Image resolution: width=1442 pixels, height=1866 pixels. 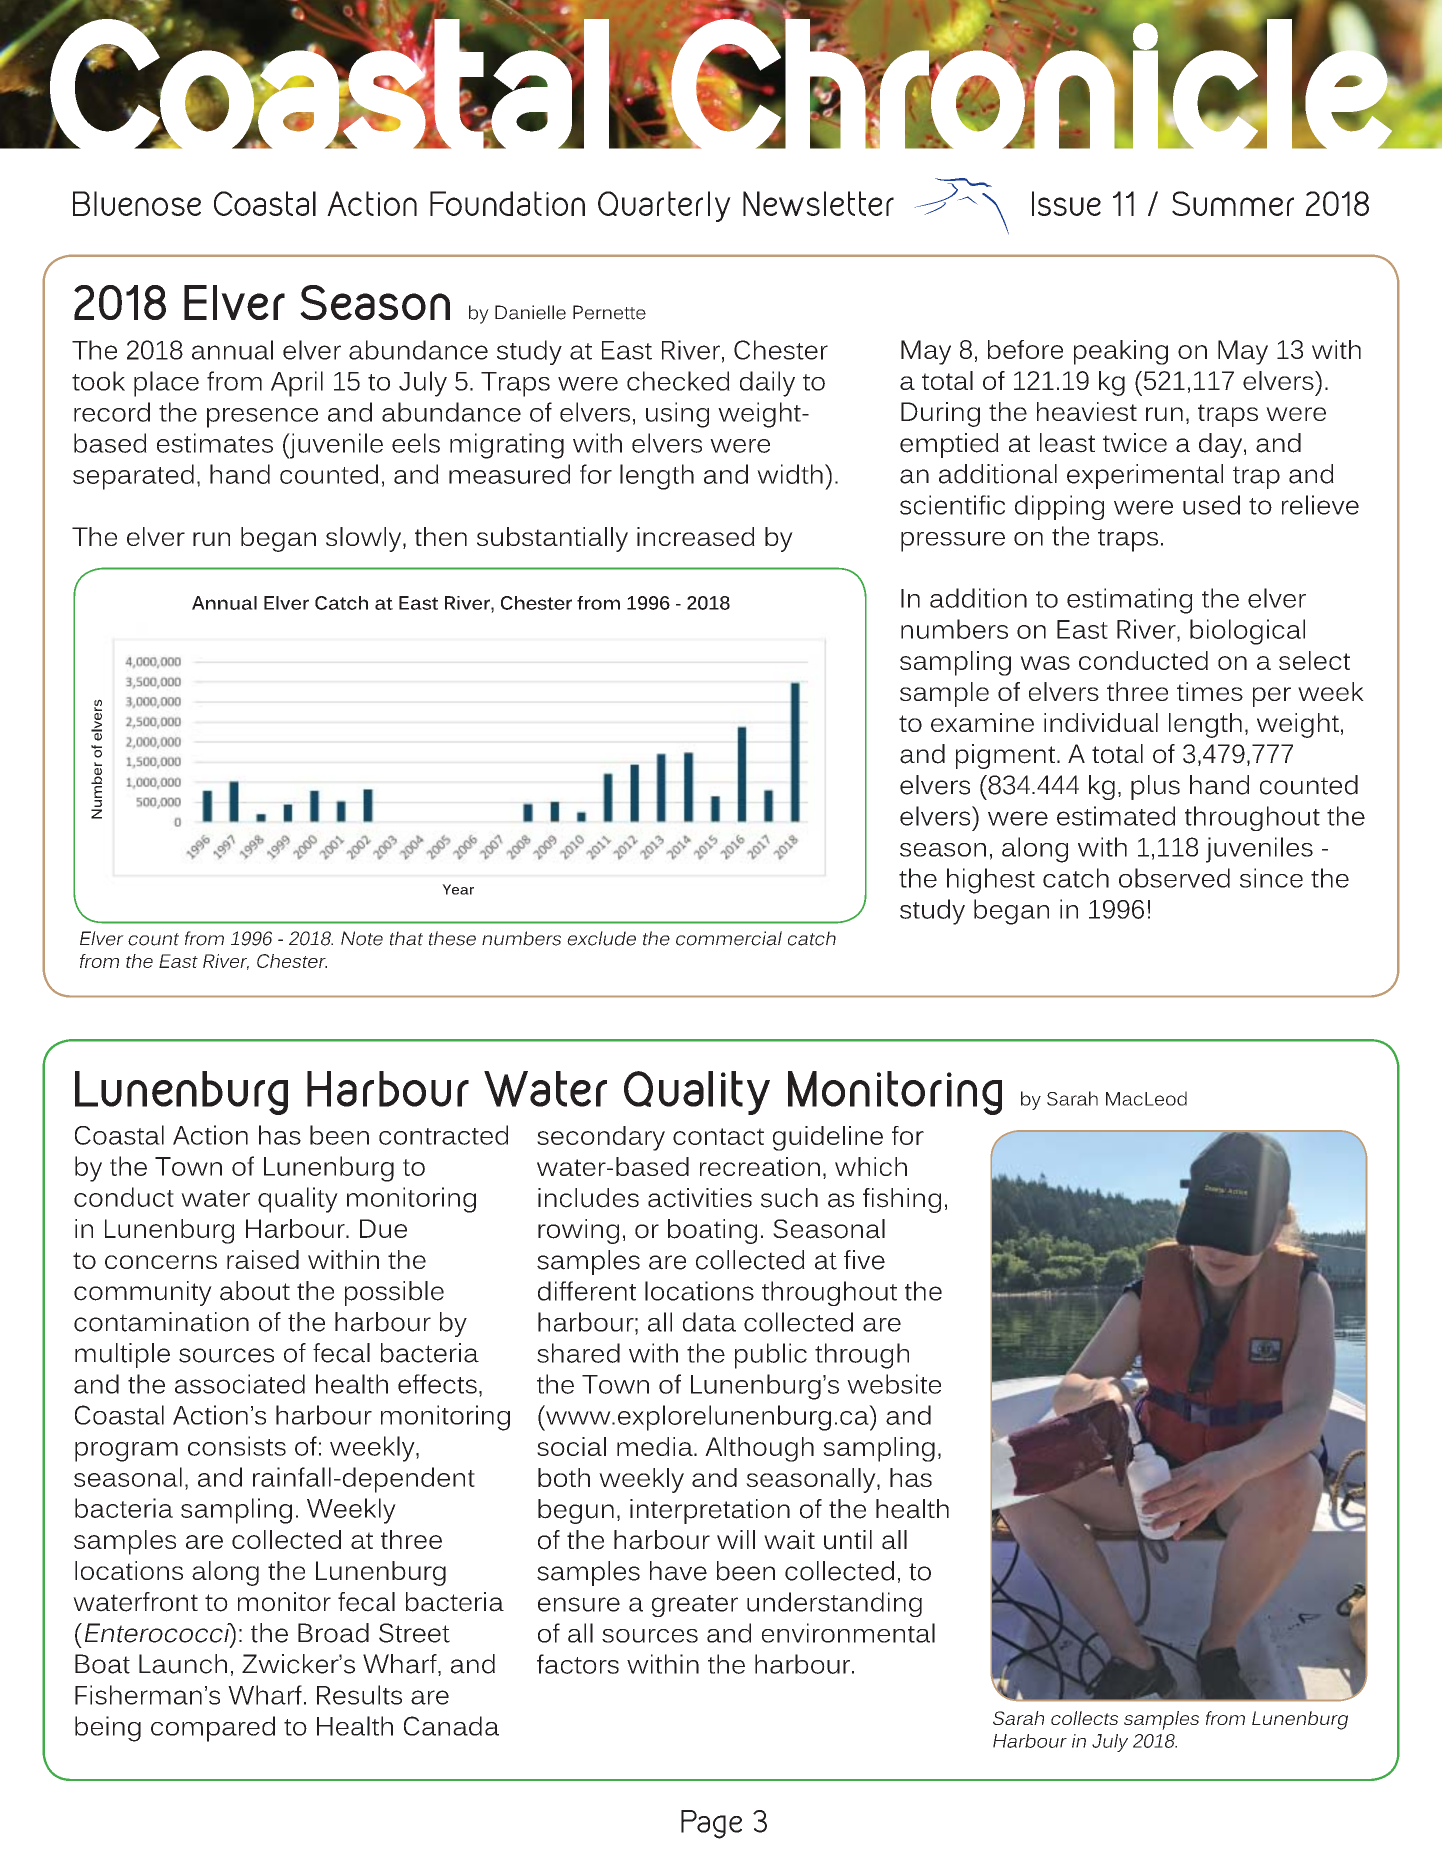 What do you see at coordinates (894, 1384) in the screenshot?
I see `website` at bounding box center [894, 1384].
